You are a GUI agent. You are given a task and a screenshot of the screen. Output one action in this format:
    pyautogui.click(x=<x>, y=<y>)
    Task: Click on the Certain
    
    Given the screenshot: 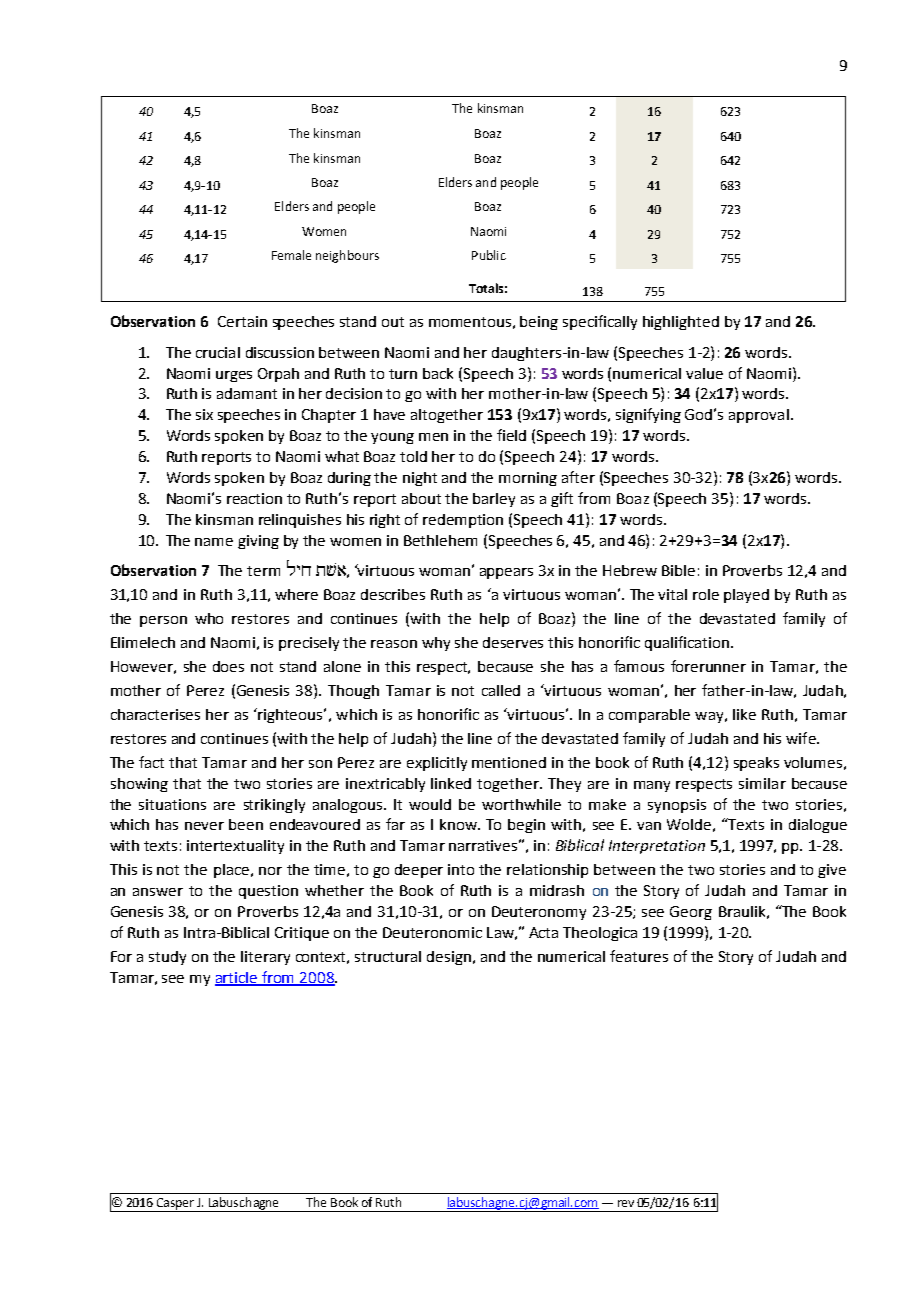 What is the action you would take?
    pyautogui.click(x=242, y=321)
